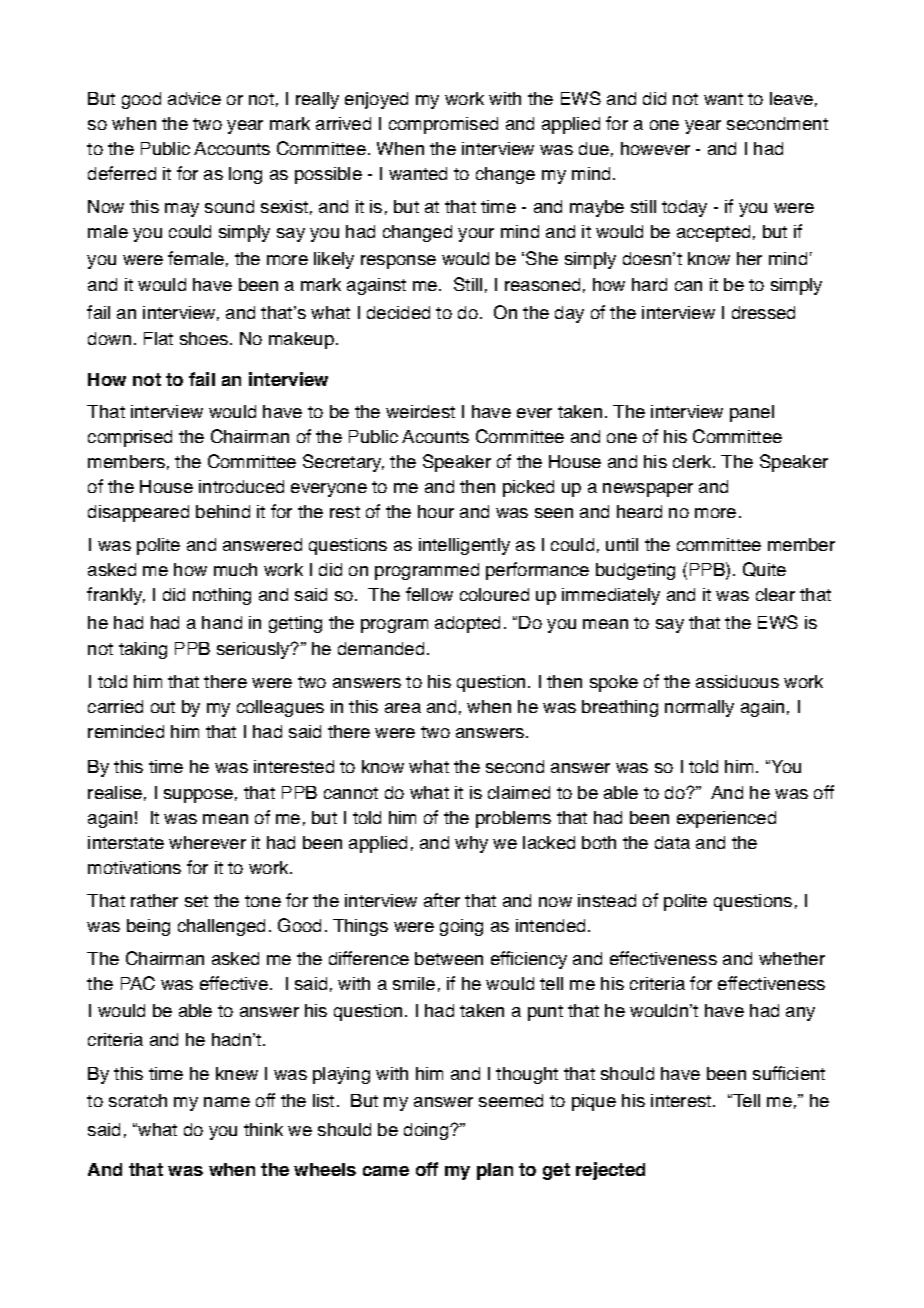 The image size is (924, 1308). I want to click on interstate, so click(126, 842).
